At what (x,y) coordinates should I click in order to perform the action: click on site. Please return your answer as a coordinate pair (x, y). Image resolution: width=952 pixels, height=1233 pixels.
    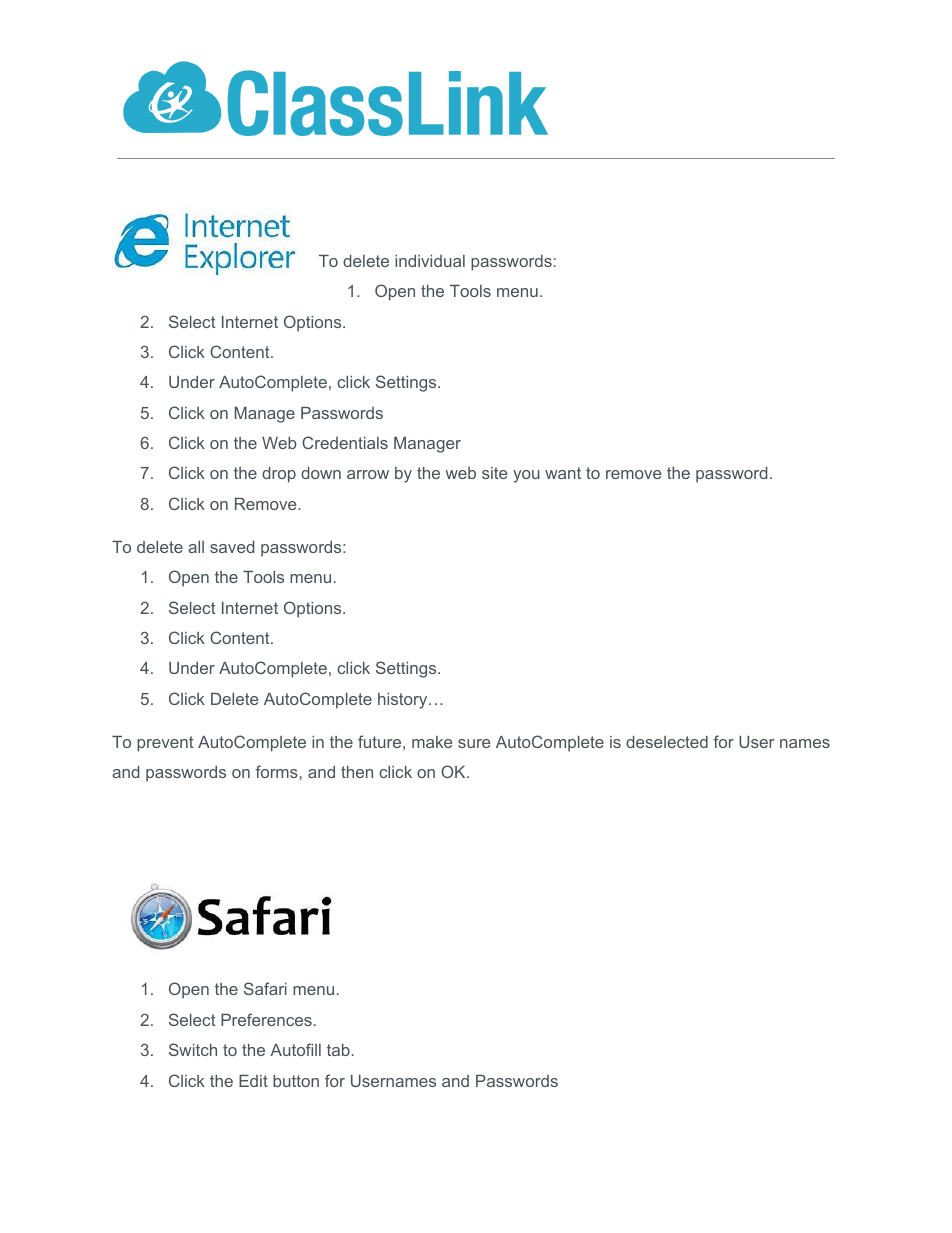
    Looking at the image, I should click on (494, 473).
